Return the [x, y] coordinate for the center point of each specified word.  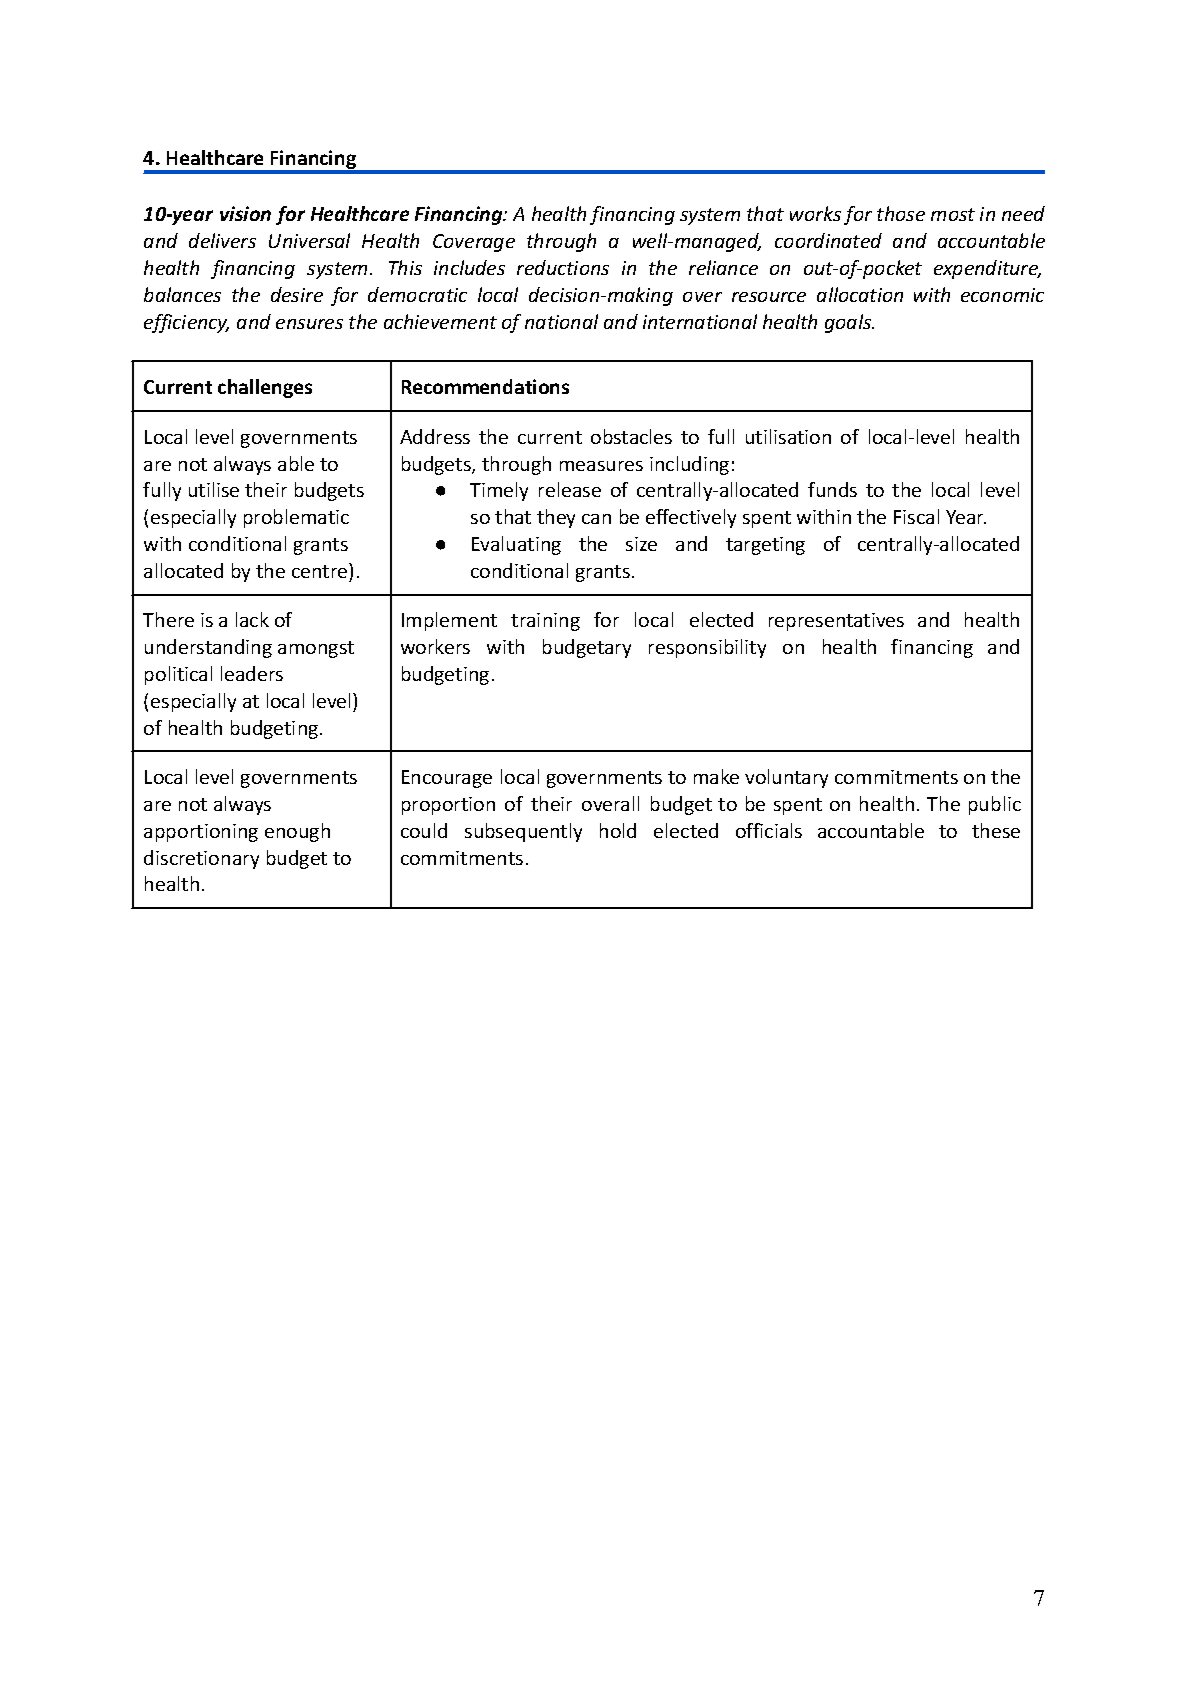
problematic [296, 518]
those [901, 213]
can [596, 519]
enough [297, 832]
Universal [309, 240]
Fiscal [916, 516]
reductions [563, 267]
